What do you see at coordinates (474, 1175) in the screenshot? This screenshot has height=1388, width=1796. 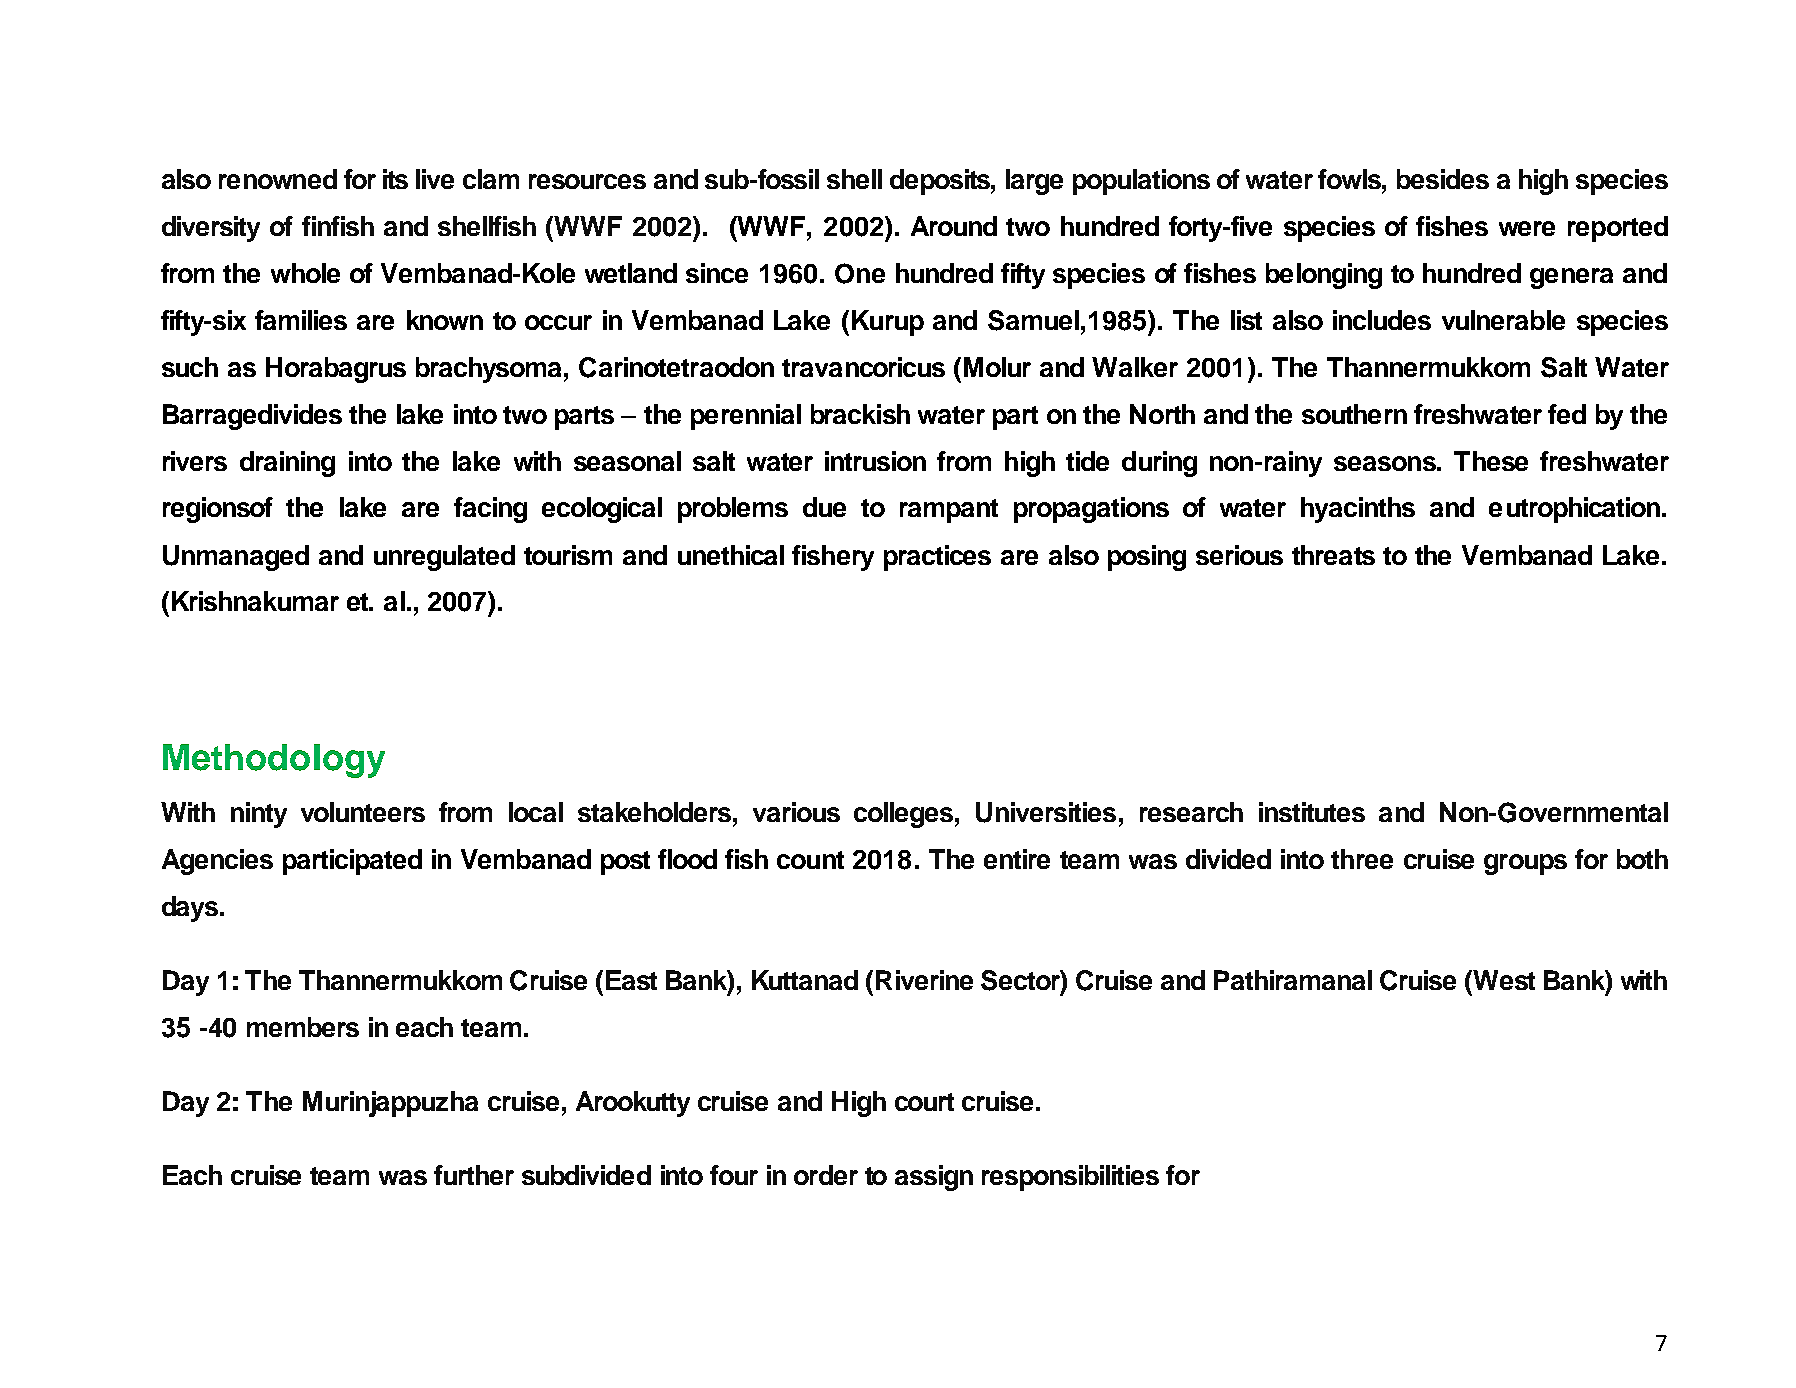 I see `further` at bounding box center [474, 1175].
